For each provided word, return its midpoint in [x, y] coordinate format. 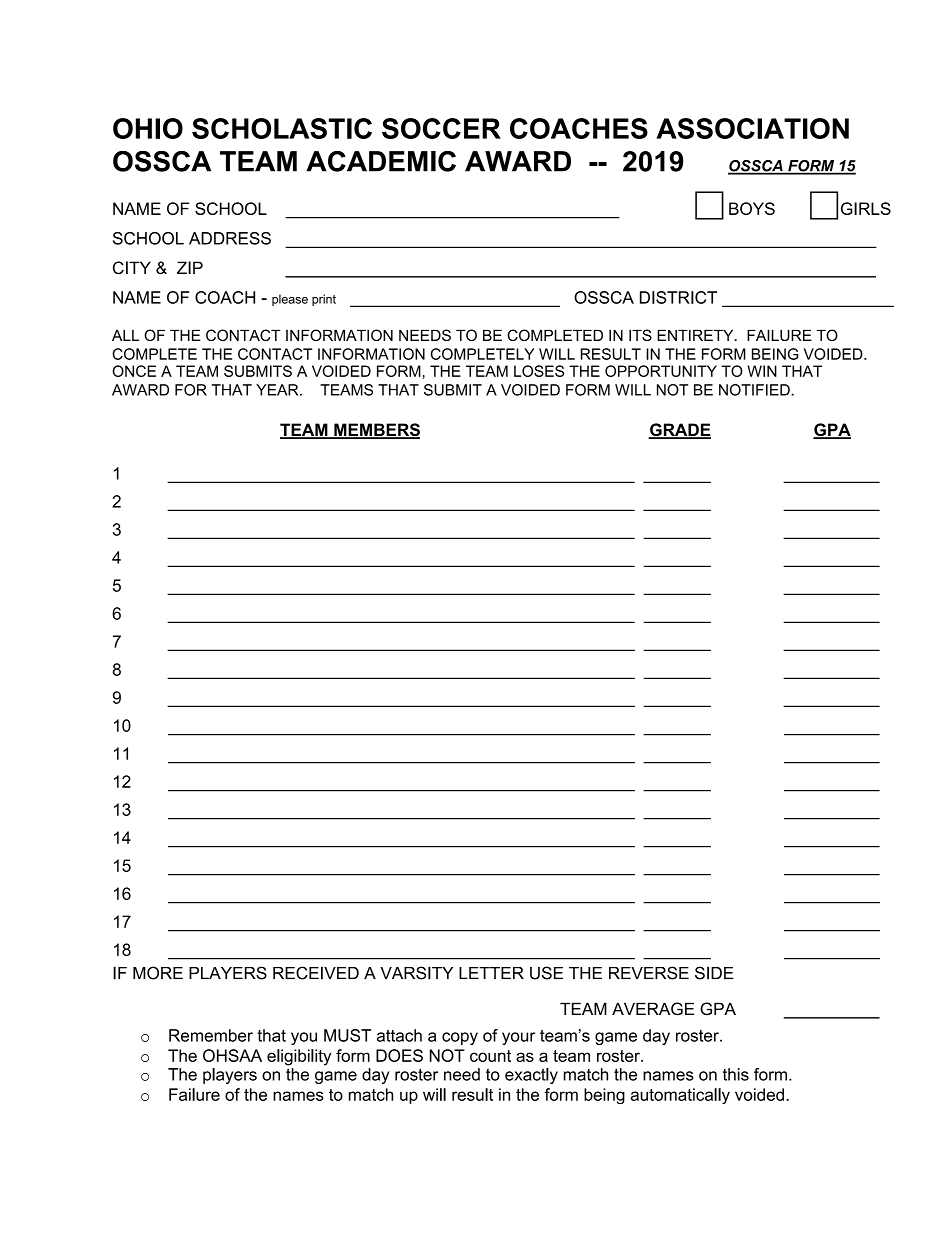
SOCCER [441, 128]
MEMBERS [376, 431]
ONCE [134, 371]
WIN [762, 371]
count [490, 1056]
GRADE [679, 431]
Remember [211, 1035]
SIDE [714, 973]
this [736, 1074]
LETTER [491, 973]
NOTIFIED [755, 390]
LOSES [539, 371]
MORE [158, 973]
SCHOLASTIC [282, 128]
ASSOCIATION [752, 128]
